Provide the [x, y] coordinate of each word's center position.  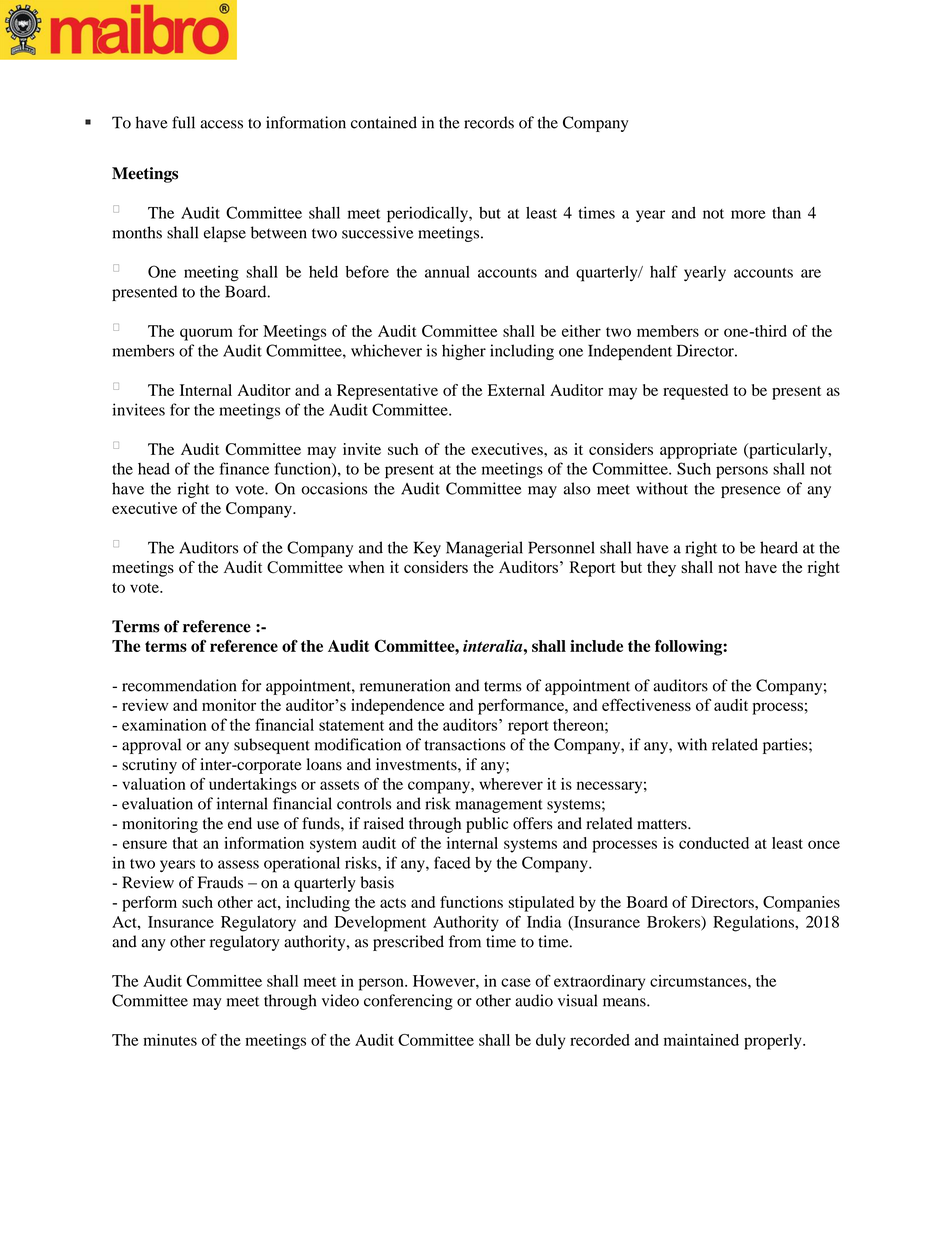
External [516, 390]
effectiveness [646, 704]
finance [244, 468]
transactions [465, 744]
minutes [170, 1040]
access [221, 124]
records [489, 122]
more [748, 214]
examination [164, 725]
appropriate [698, 451]
